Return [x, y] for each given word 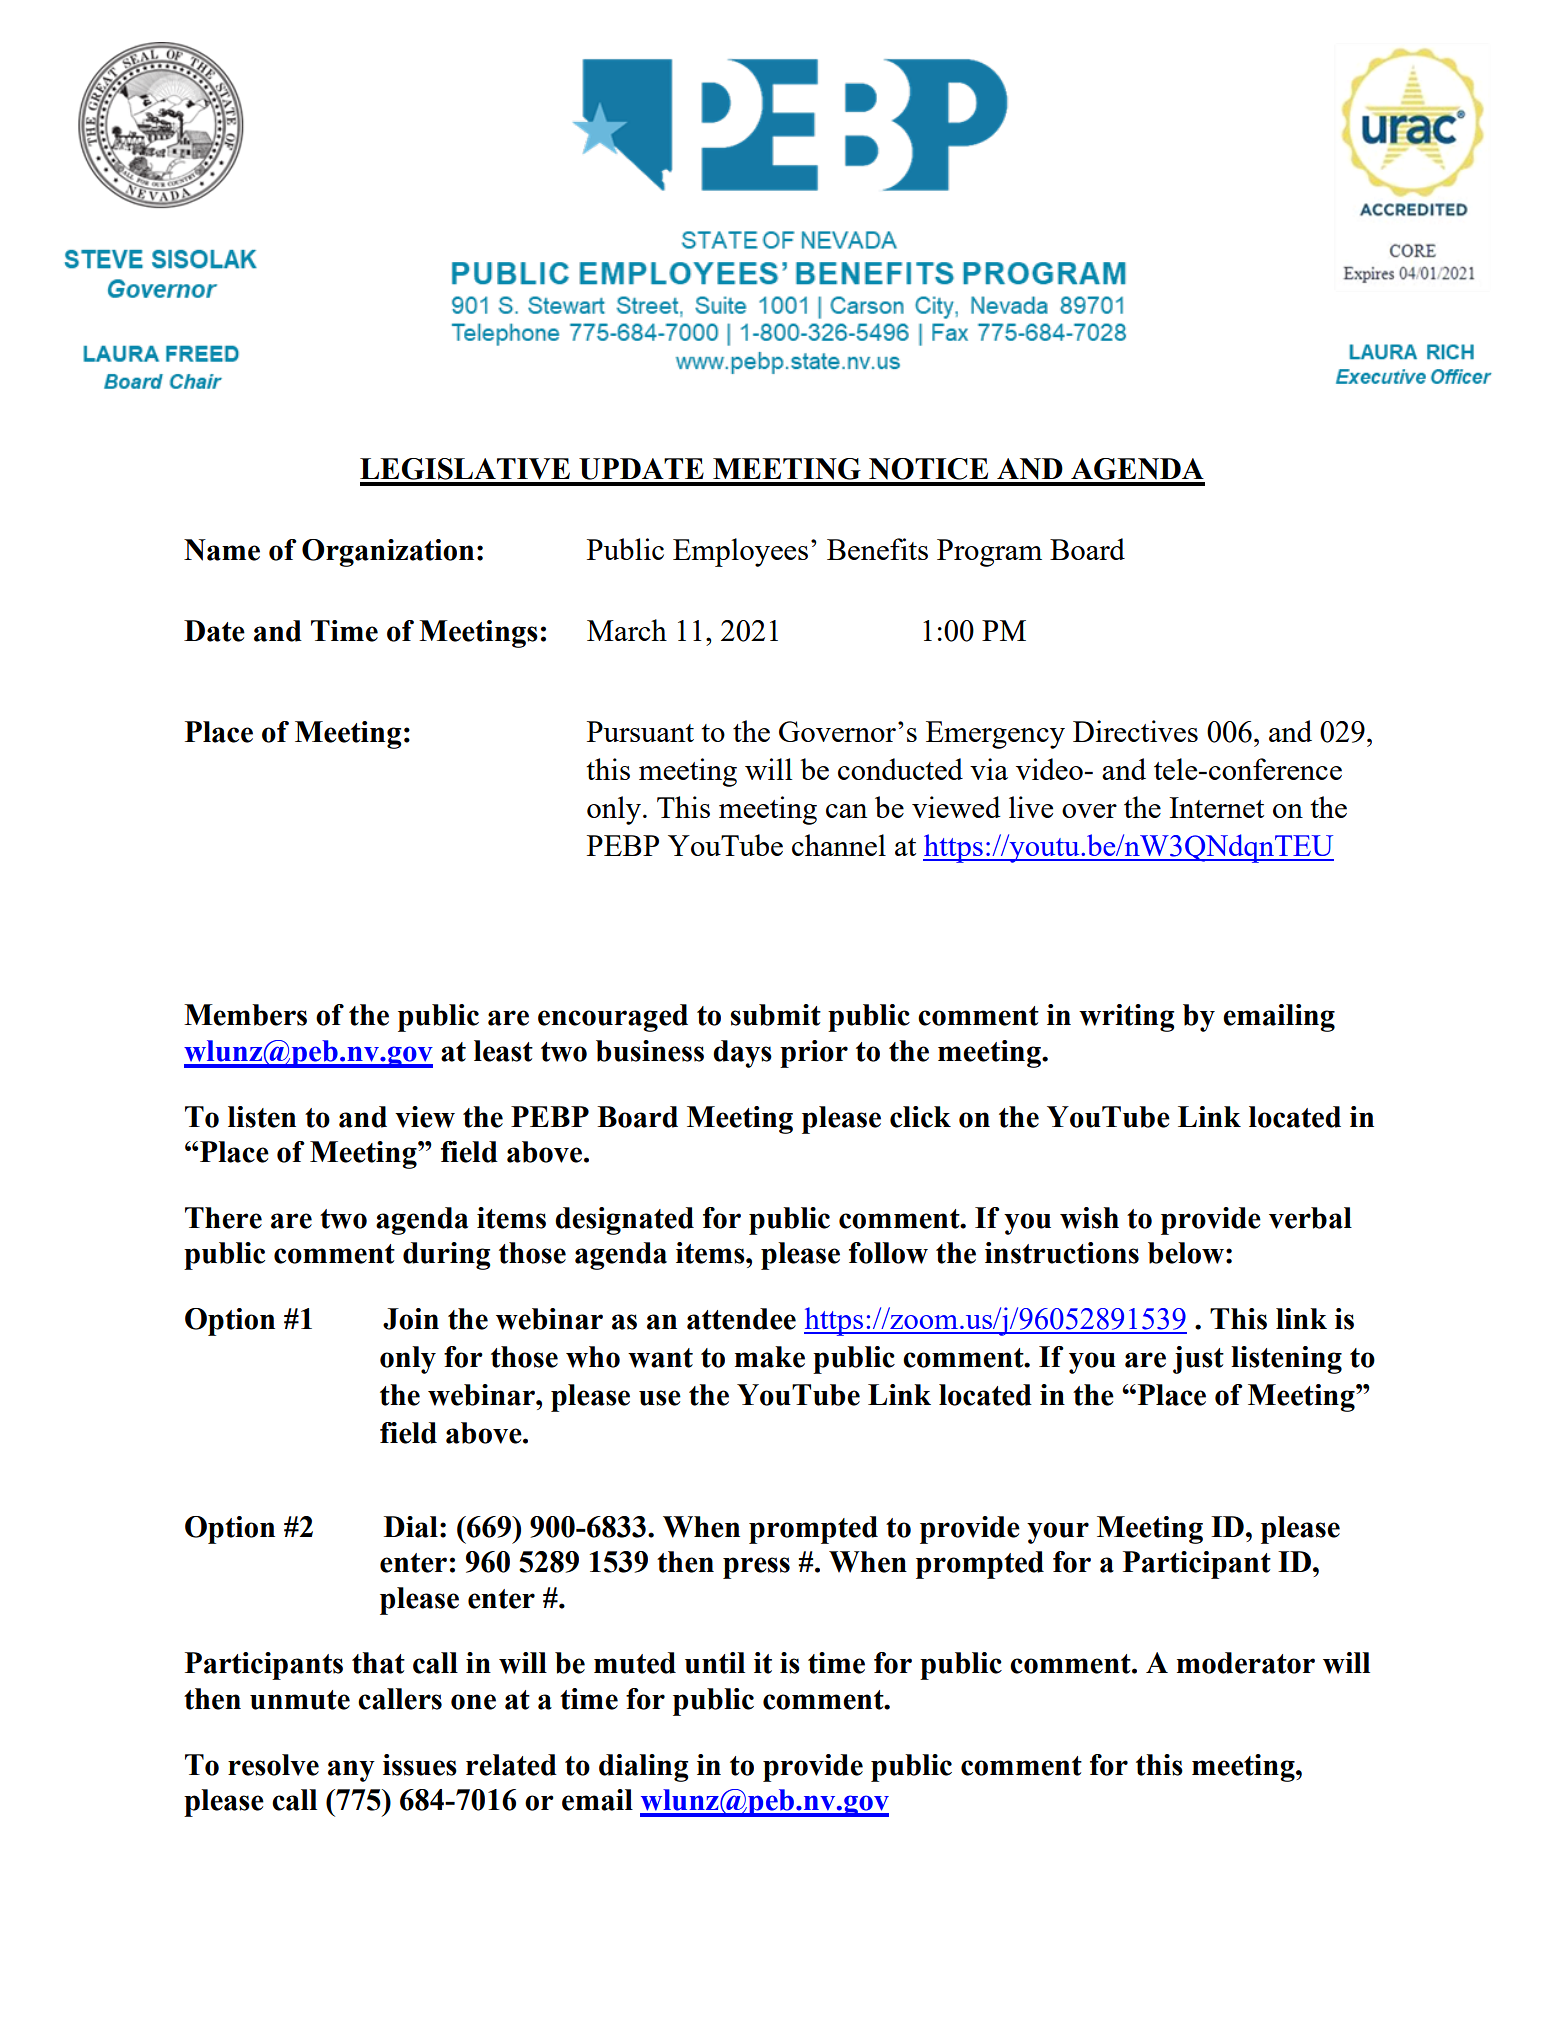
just [1198, 1360]
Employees [740, 552]
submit [775, 1015]
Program [989, 553]
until [715, 1663]
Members [245, 1015]
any [351, 1771]
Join [411, 1319]
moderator [1246, 1663]
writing [1127, 1018]
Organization [388, 553]
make [770, 1357]
